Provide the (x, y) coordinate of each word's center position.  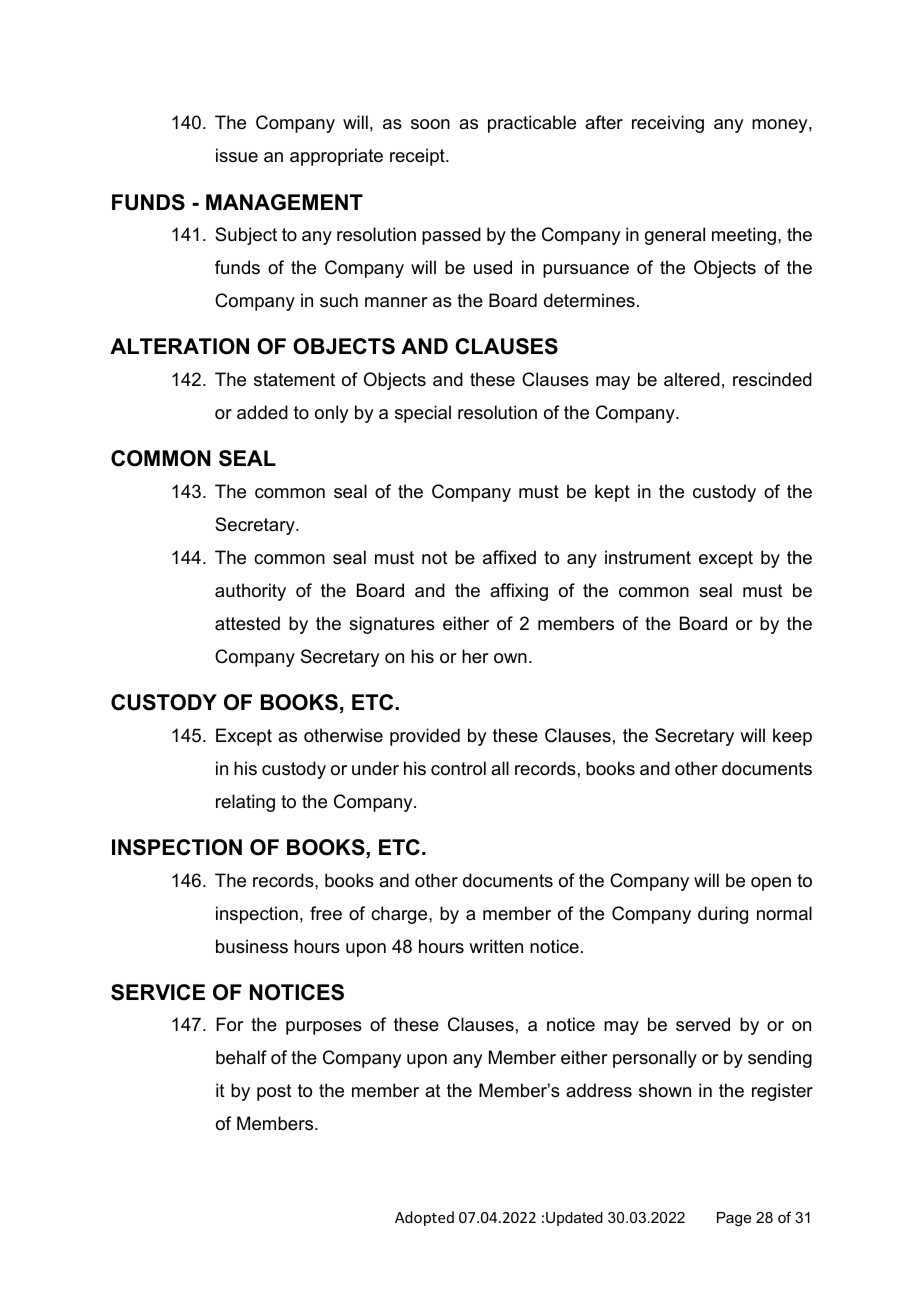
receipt (418, 157)
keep (792, 737)
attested (247, 623)
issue (237, 155)
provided (425, 737)
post (274, 1092)
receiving (668, 124)
